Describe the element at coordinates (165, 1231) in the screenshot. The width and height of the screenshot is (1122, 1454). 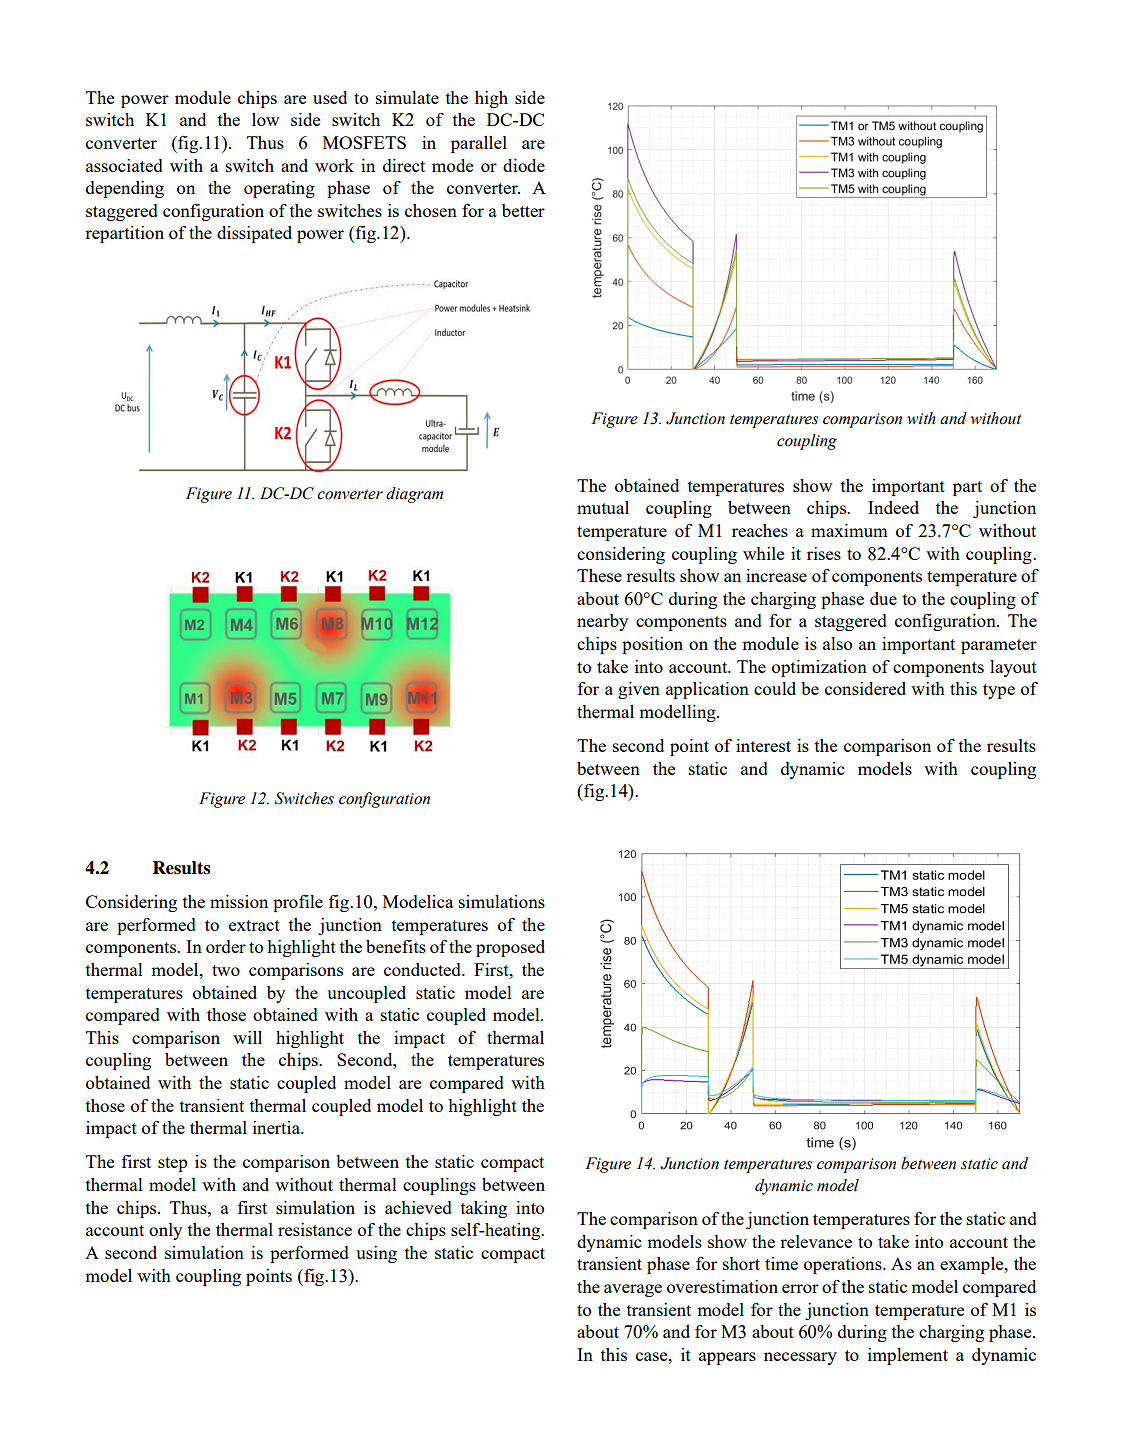
I see `only` at that location.
